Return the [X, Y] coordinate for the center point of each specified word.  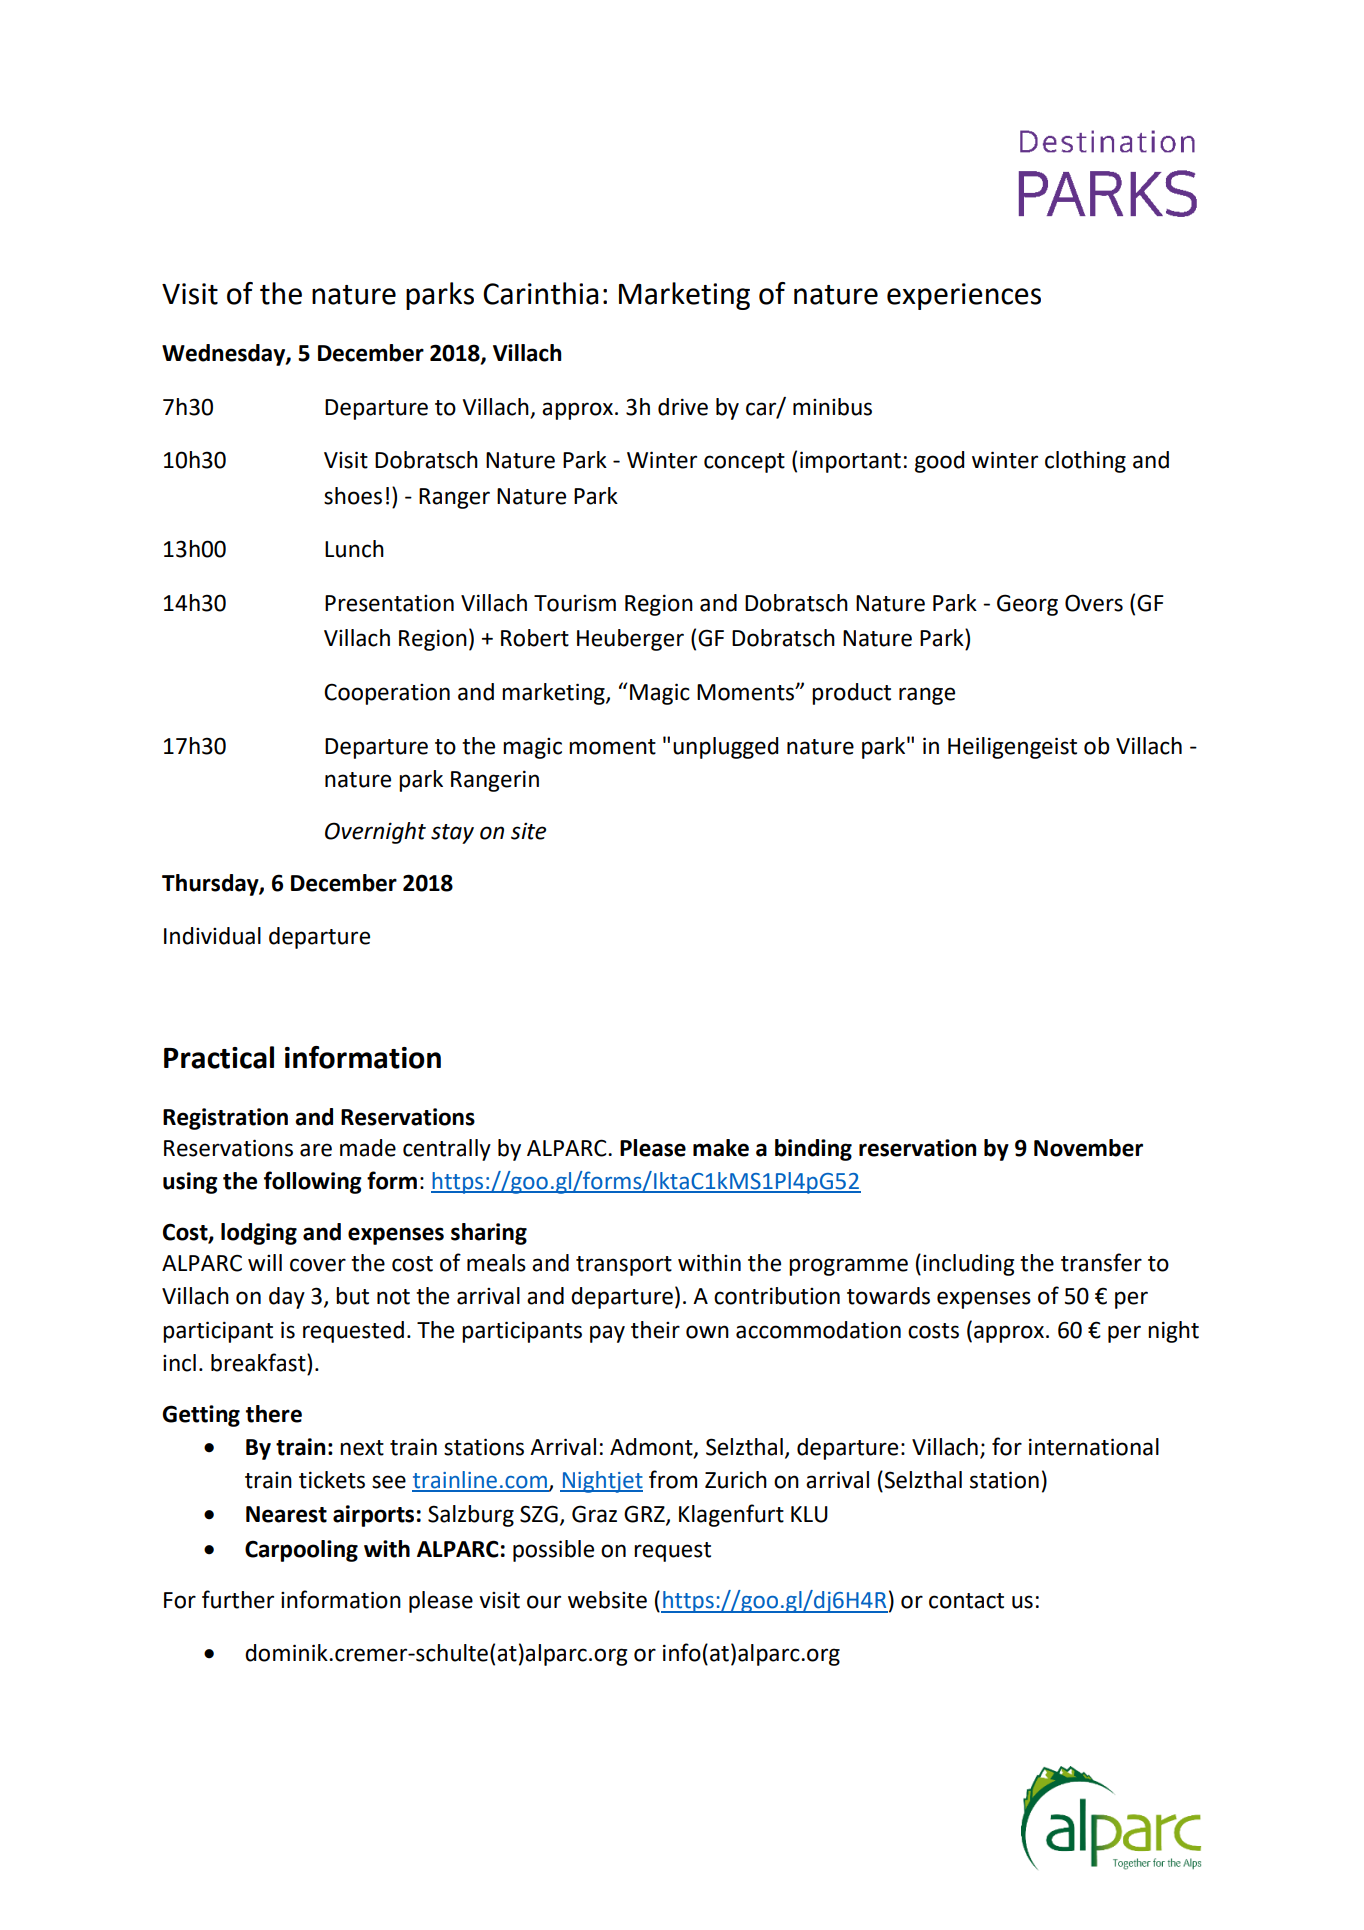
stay [452, 834]
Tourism [575, 603]
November [1088, 1148]
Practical [219, 1057]
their [655, 1330]
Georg [1027, 605]
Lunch [354, 549]
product [851, 694]
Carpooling [301, 1551]
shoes [353, 496]
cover [318, 1265]
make [721, 1148]
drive [683, 407]
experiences [964, 296]
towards [888, 1296]
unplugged [725, 748]
